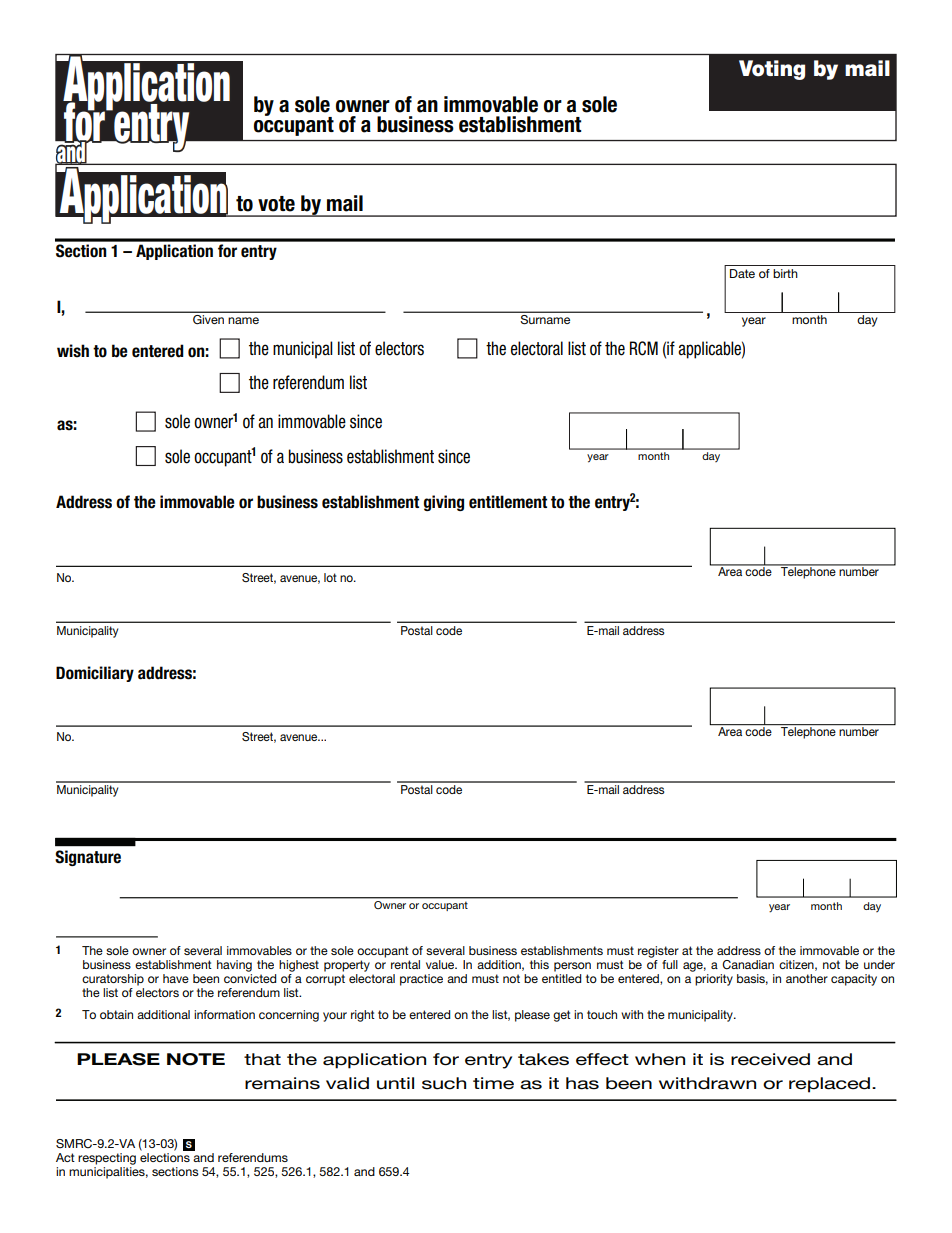 This screenshot has height=1233, width=952. Describe the element at coordinates (508, 502) in the screenshot. I see `entitlement` at that location.
